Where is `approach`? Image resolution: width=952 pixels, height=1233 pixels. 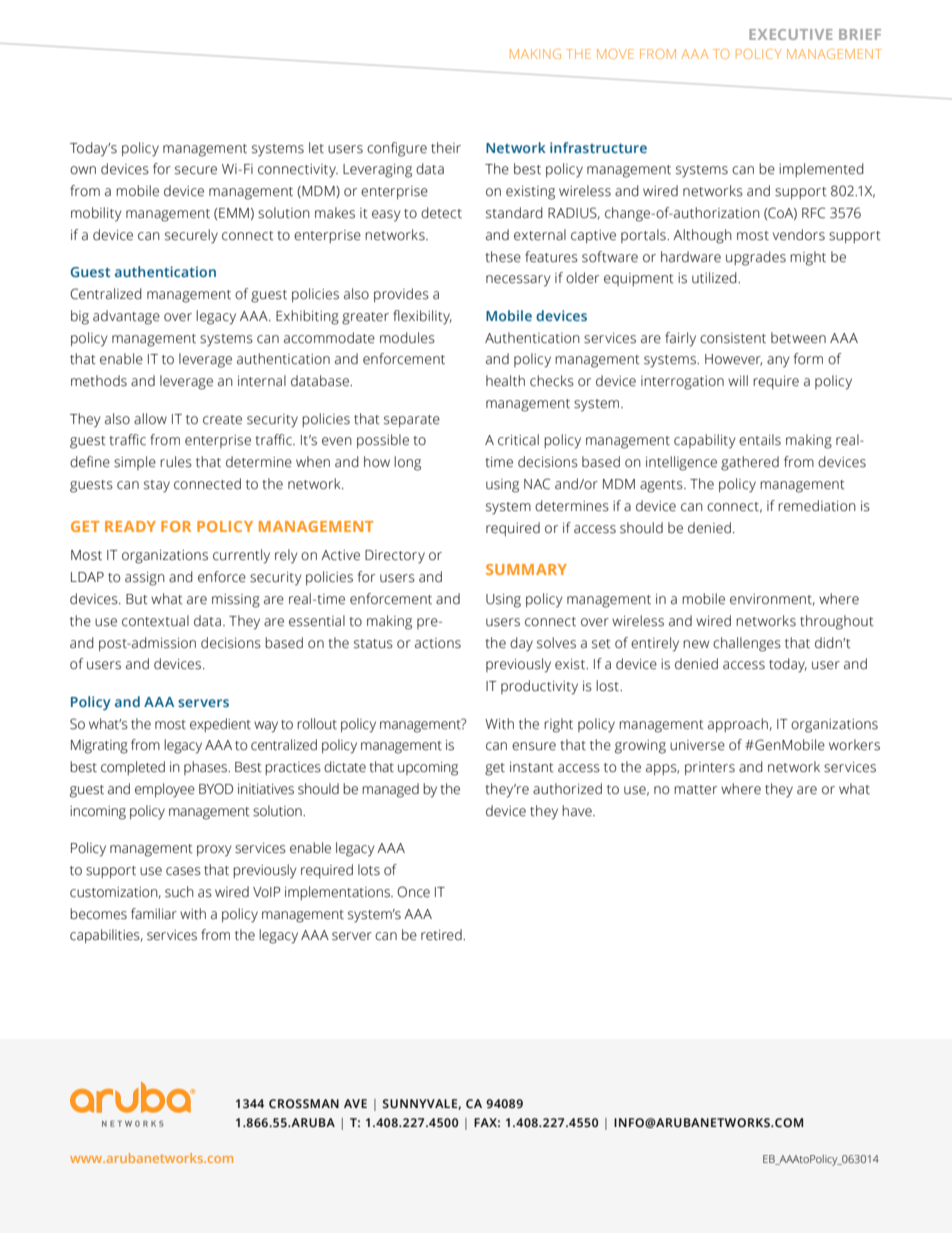 approach is located at coordinates (738, 725).
